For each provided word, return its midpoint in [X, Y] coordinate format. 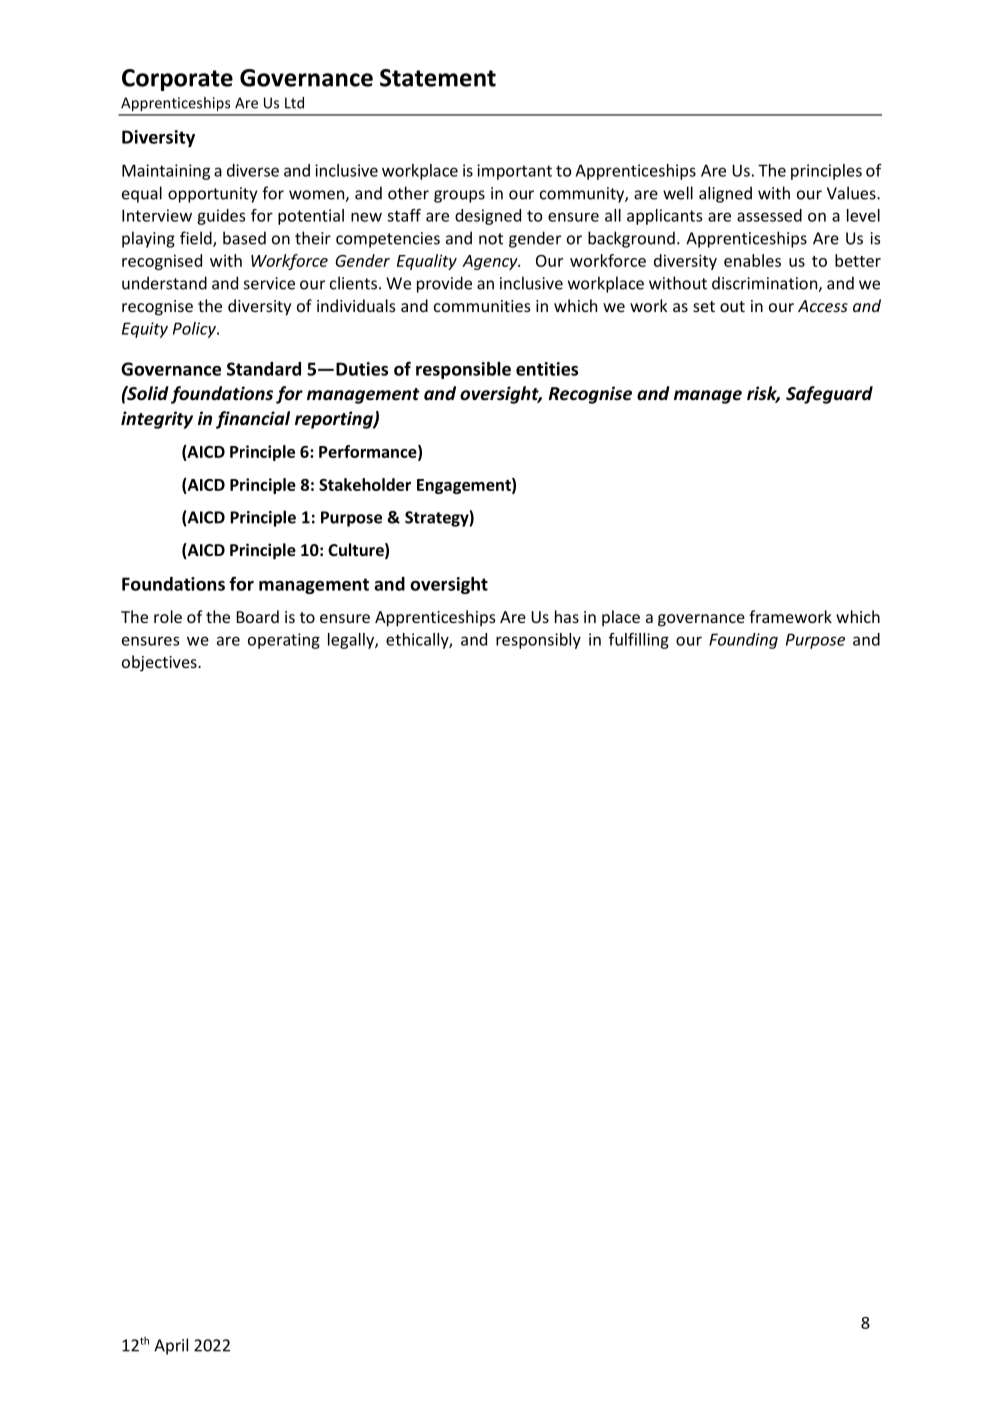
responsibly [538, 641]
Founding [743, 641]
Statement [438, 78]
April [171, 1346]
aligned [725, 194]
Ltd [294, 103]
